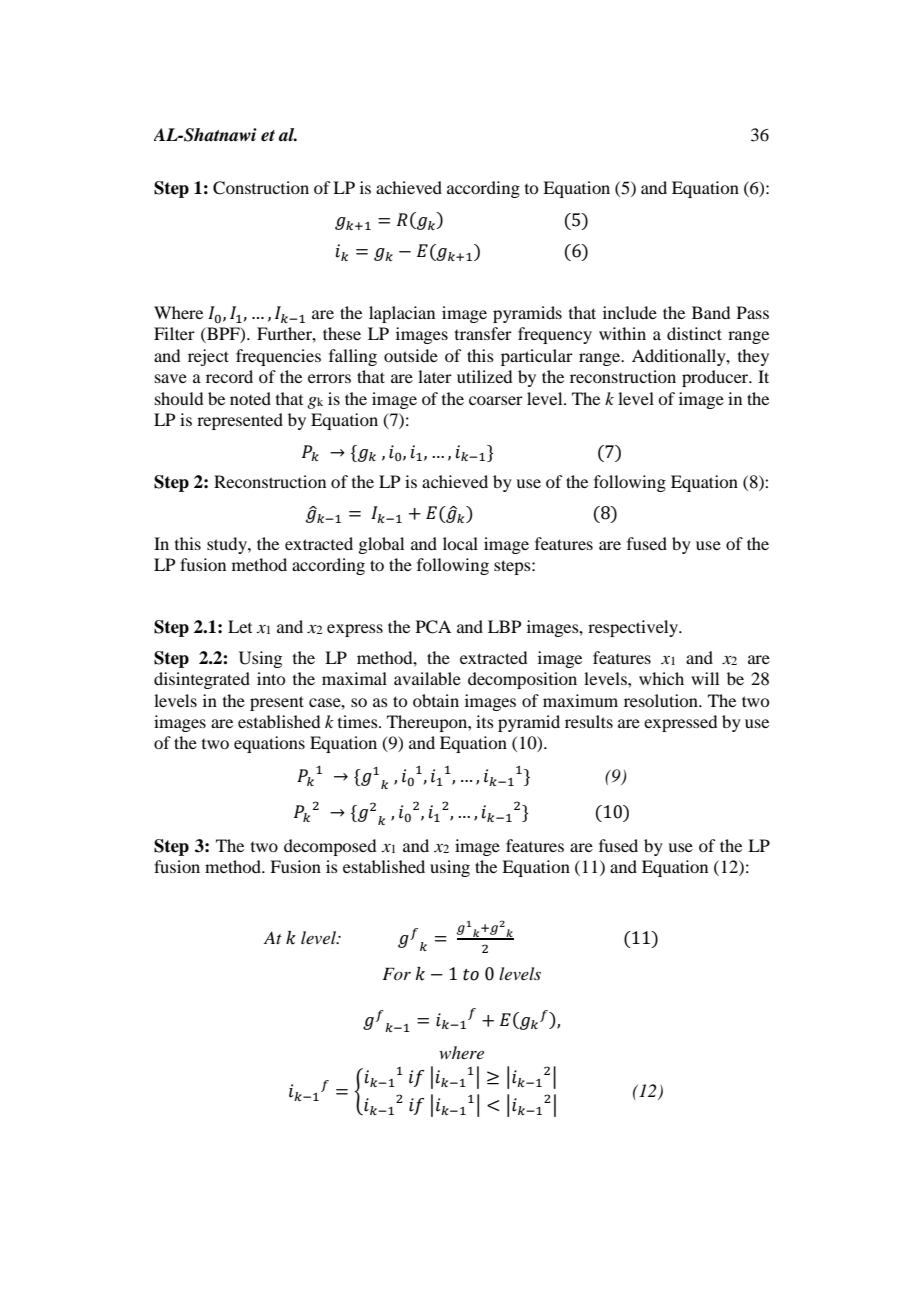 The image size is (924, 1308). What do you see at coordinates (662, 700) in the screenshot?
I see `resolution` at bounding box center [662, 700].
